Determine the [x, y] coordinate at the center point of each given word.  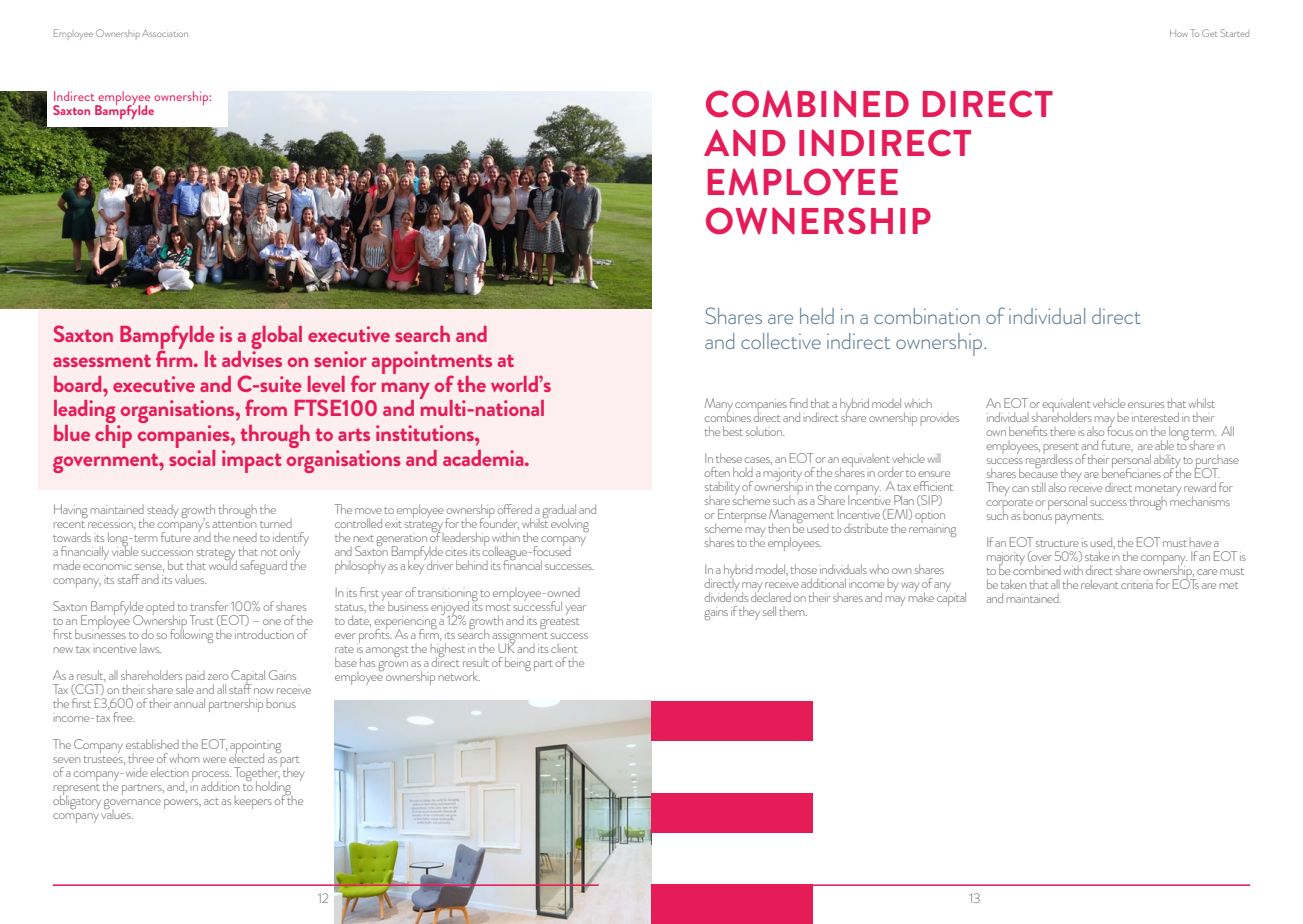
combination [927, 316]
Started [1235, 33]
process [211, 777]
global [276, 339]
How [1179, 33]
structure [1057, 543]
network [459, 676]
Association [165, 33]
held [817, 316]
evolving [570, 525]
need [245, 537]
